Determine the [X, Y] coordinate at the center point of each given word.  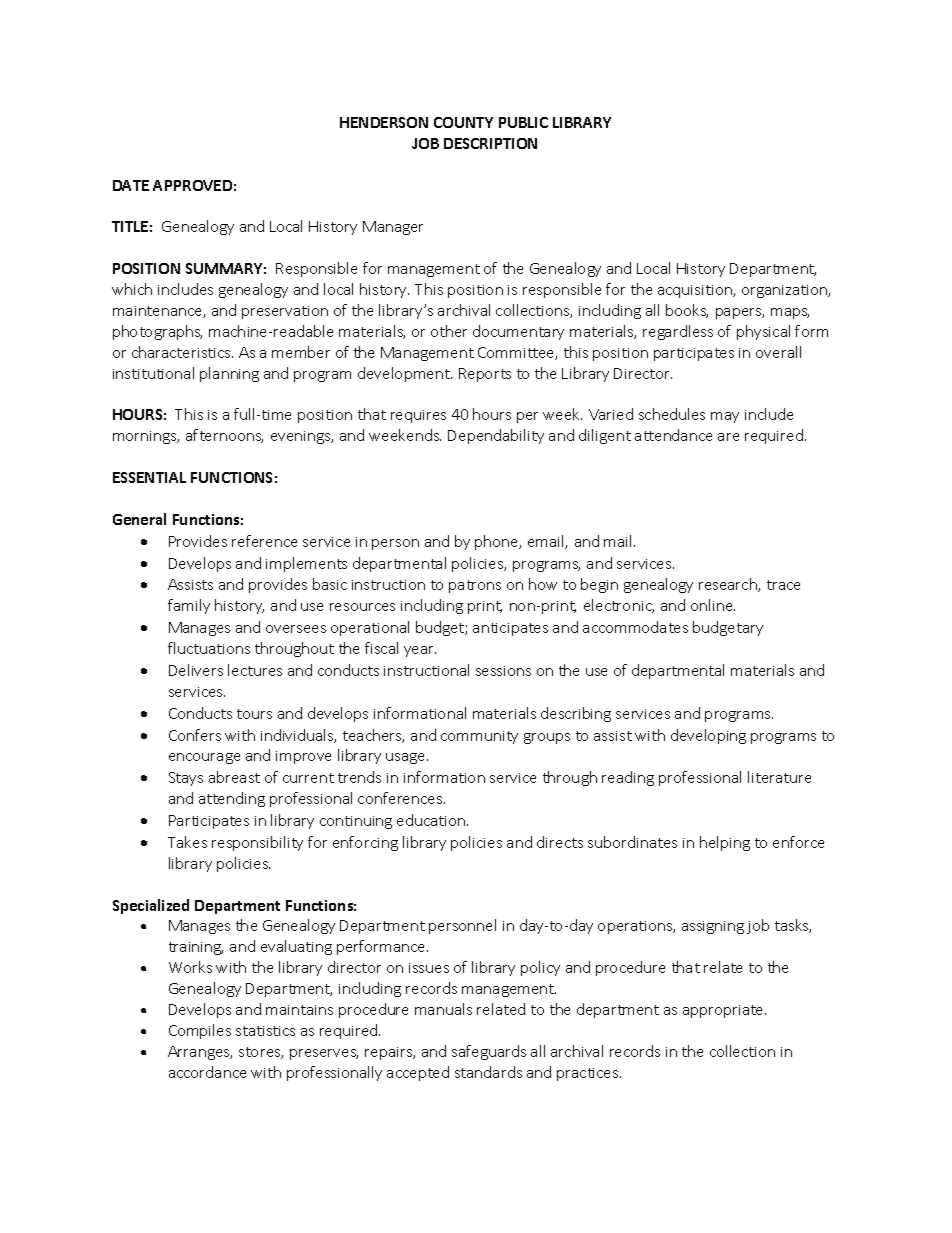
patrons [475, 586]
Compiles [200, 1031]
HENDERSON [384, 122]
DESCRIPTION [490, 143]
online [713, 605]
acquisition [696, 291]
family [189, 606]
